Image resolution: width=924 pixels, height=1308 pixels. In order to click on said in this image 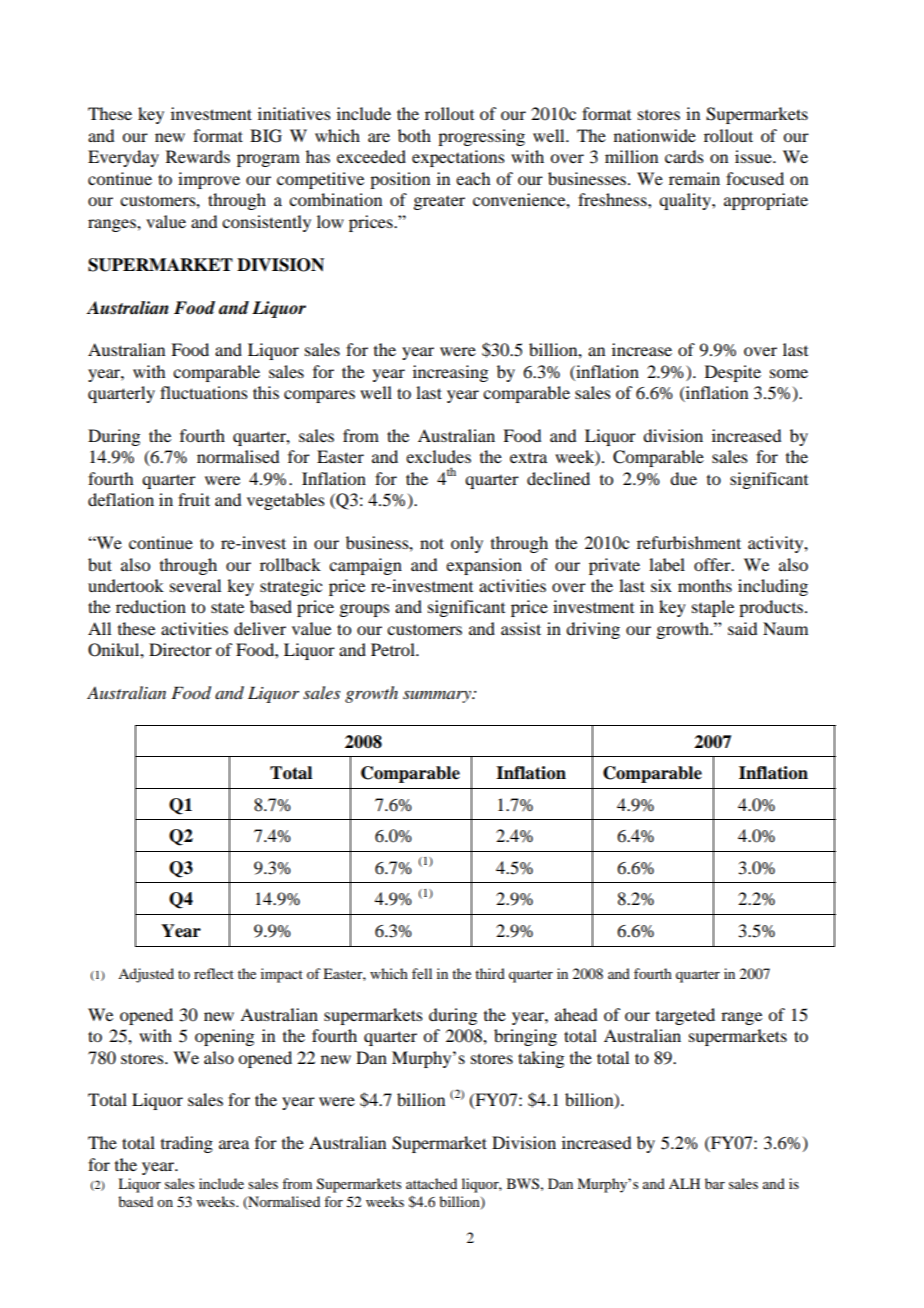, I will do `click(742, 628)`.
